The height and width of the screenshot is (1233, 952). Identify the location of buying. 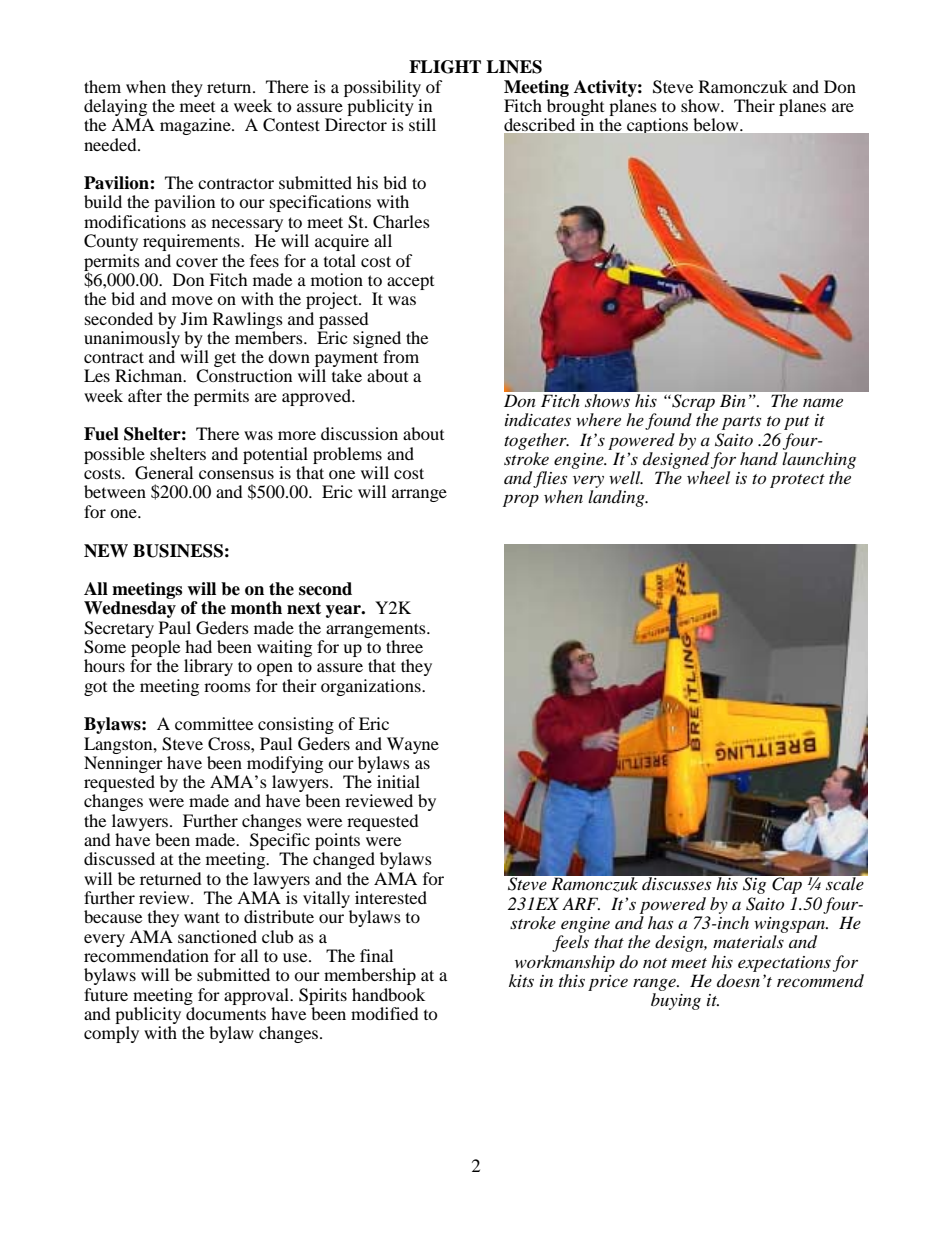
(676, 1001).
